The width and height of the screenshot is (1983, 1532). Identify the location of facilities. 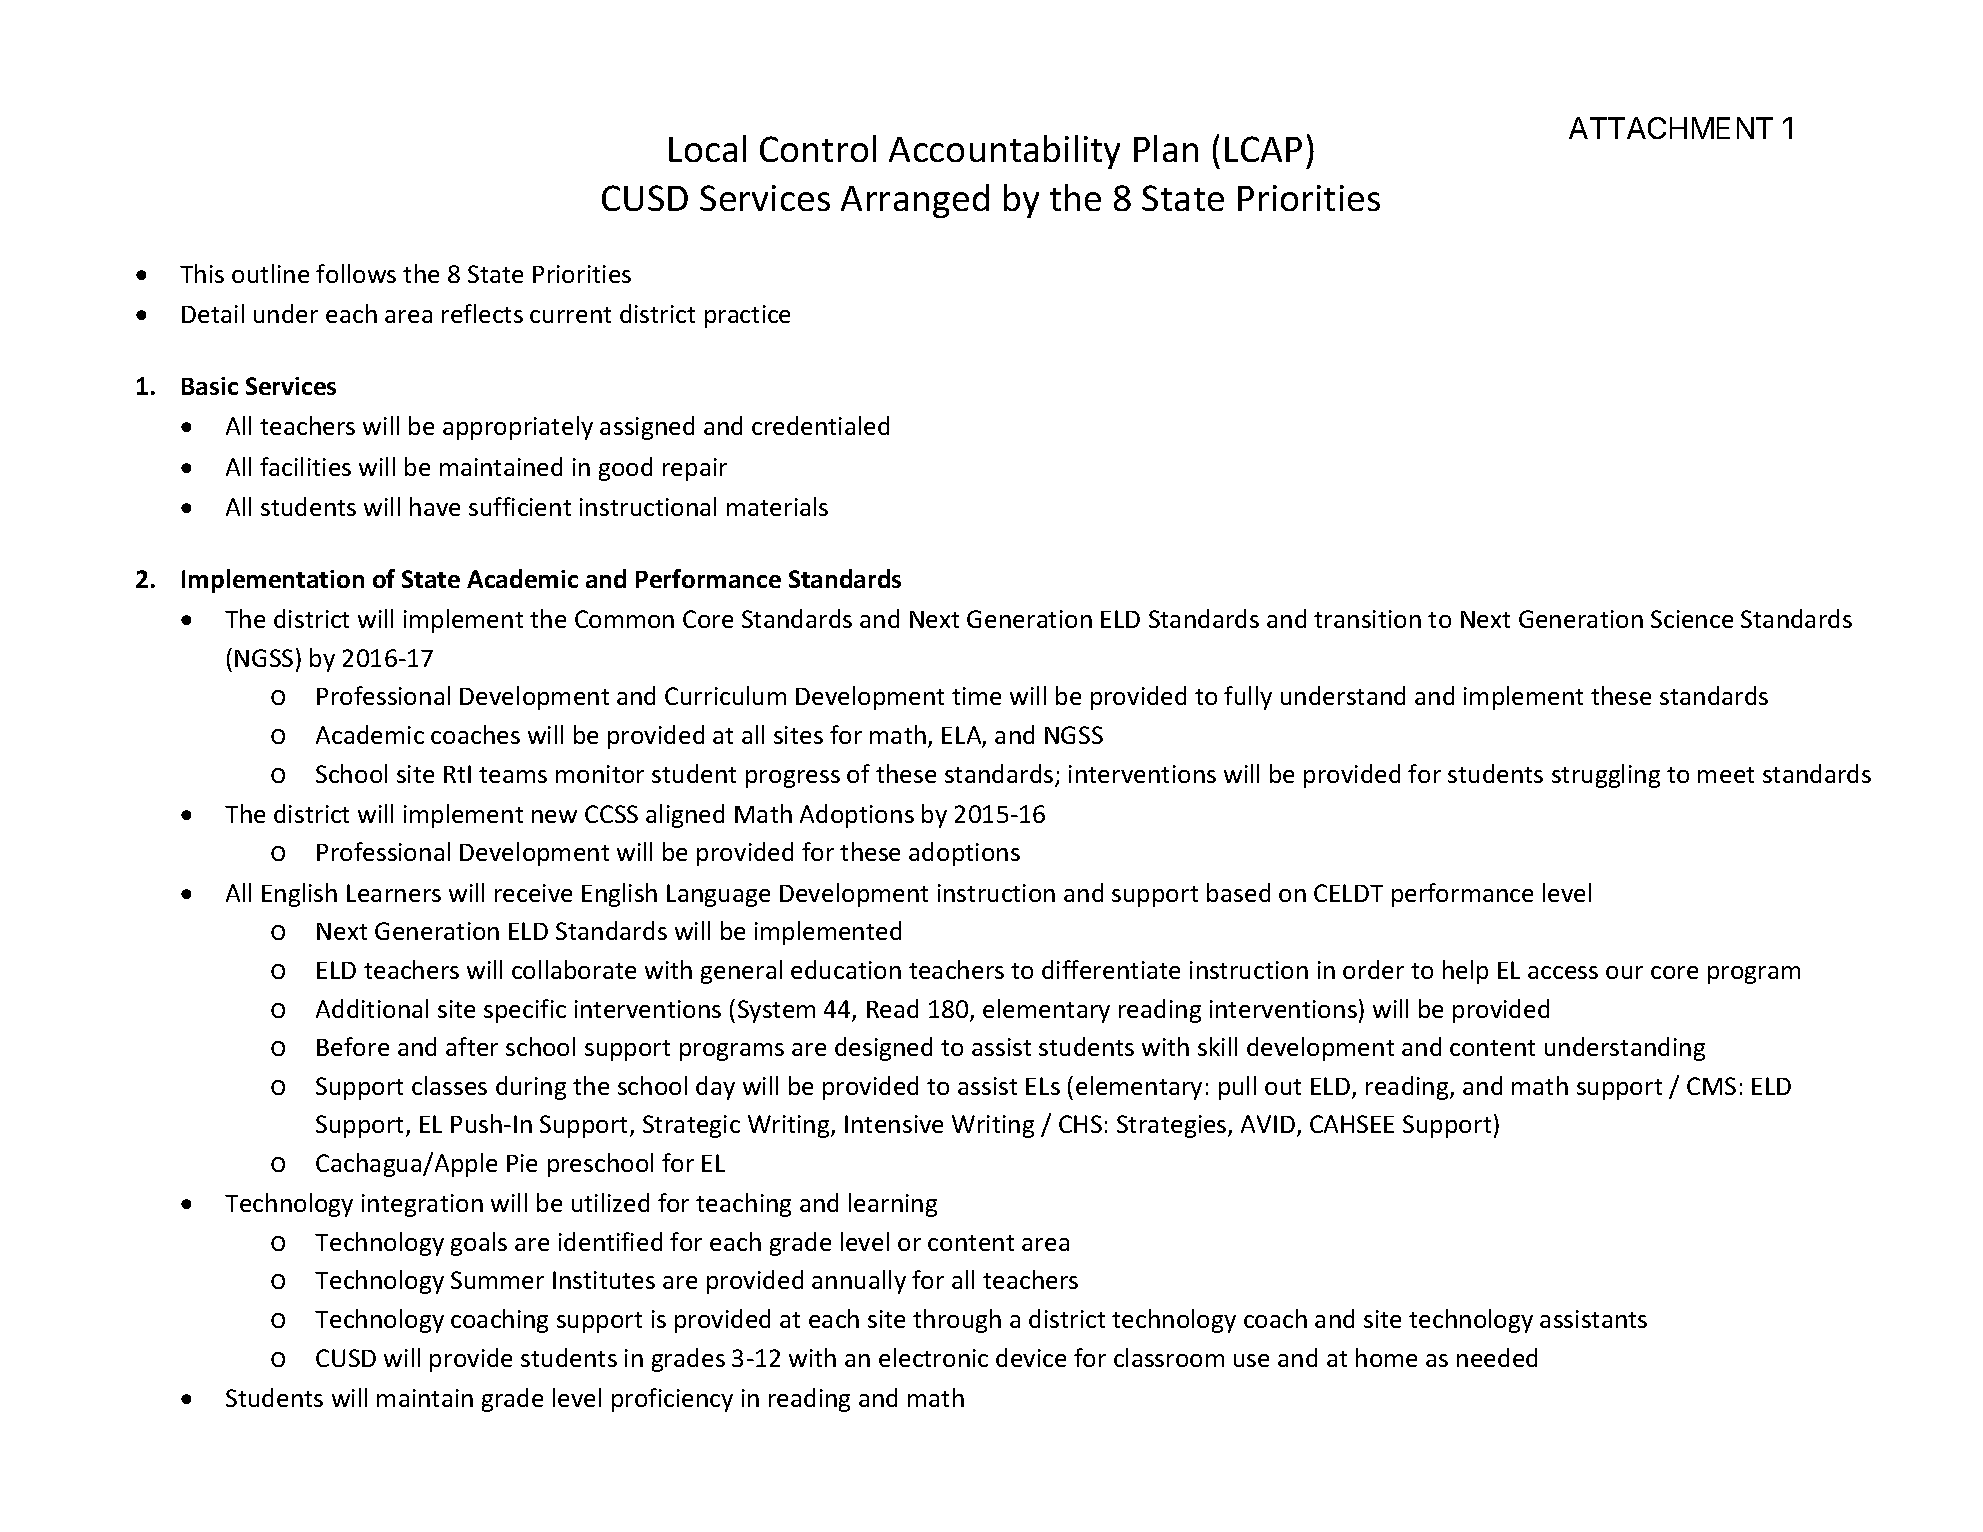
(305, 466).
